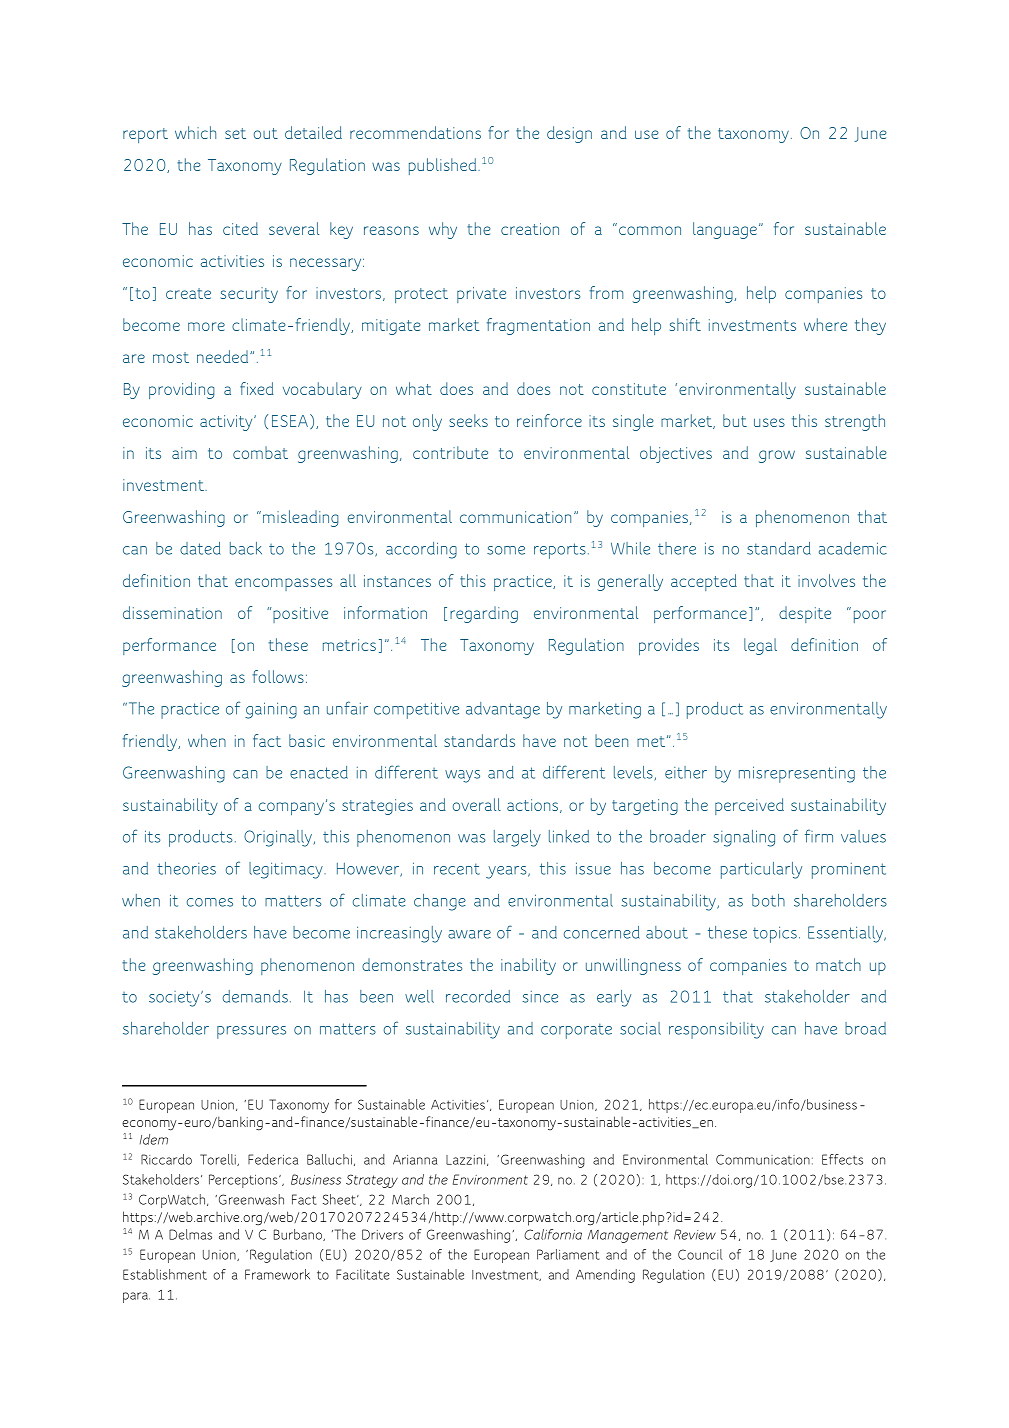  What do you see at coordinates (725, 230) in the image?
I see `language` at bounding box center [725, 230].
